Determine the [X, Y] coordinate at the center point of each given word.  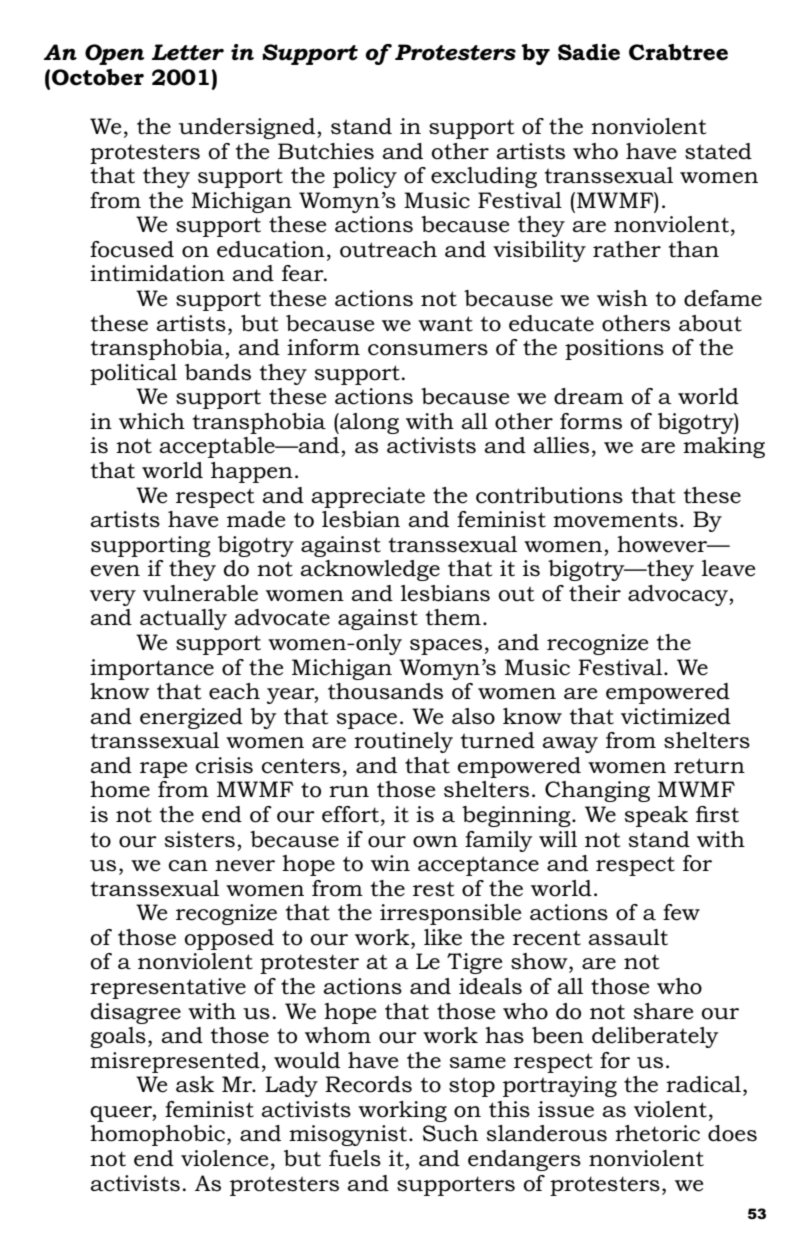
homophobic [157, 1135]
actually [183, 619]
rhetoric [657, 1133]
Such [450, 1133]
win [390, 863]
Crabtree [678, 52]
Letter [188, 52]
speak [656, 816]
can [188, 866]
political [133, 374]
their [595, 593]
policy [365, 177]
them [453, 617]
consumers [428, 350]
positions [614, 349]
